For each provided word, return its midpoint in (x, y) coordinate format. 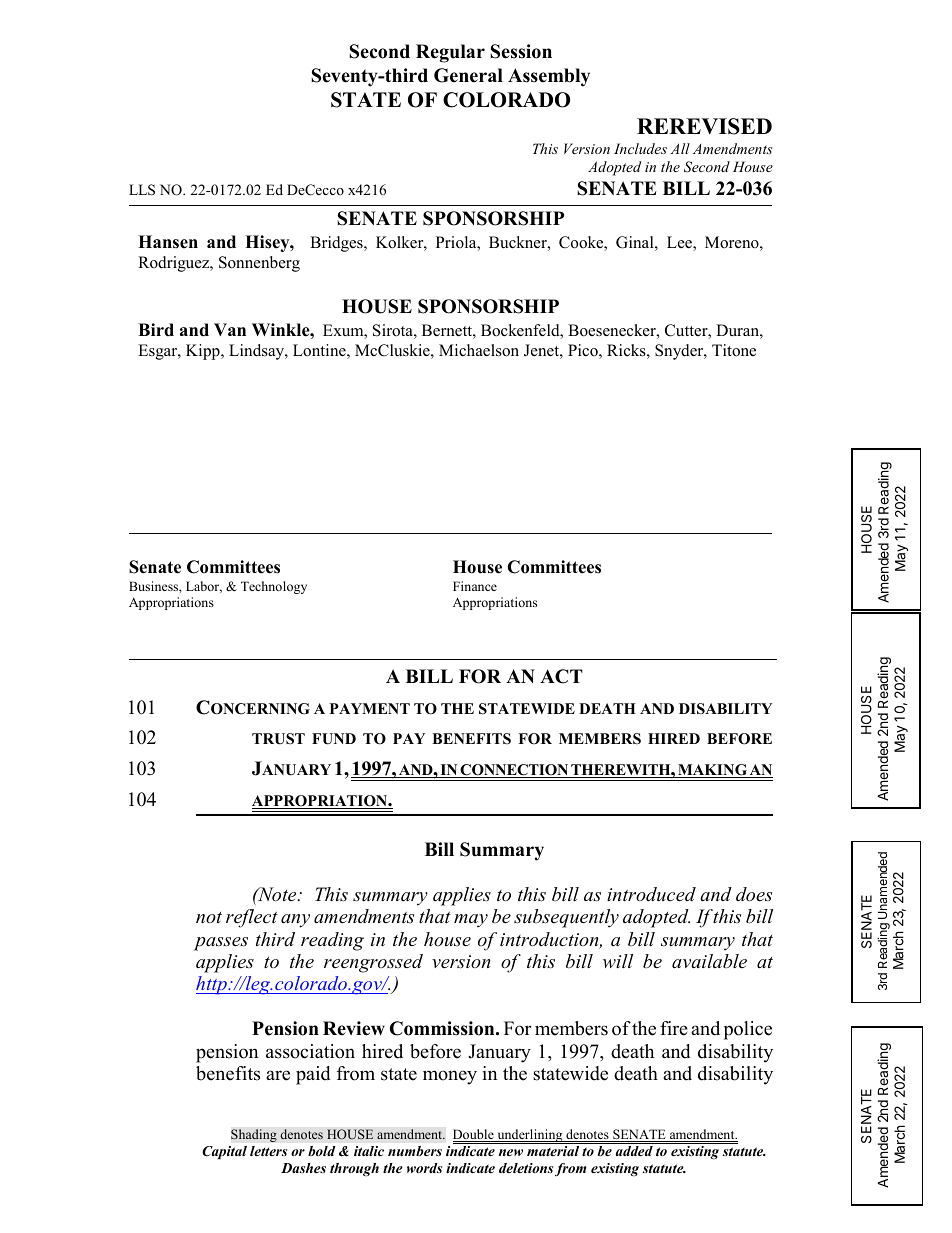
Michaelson (479, 350)
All (680, 148)
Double (474, 1135)
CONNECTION (515, 771)
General (468, 75)
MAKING (712, 771)
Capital (224, 1152)
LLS (142, 190)
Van (230, 329)
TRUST (278, 739)
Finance (475, 586)
